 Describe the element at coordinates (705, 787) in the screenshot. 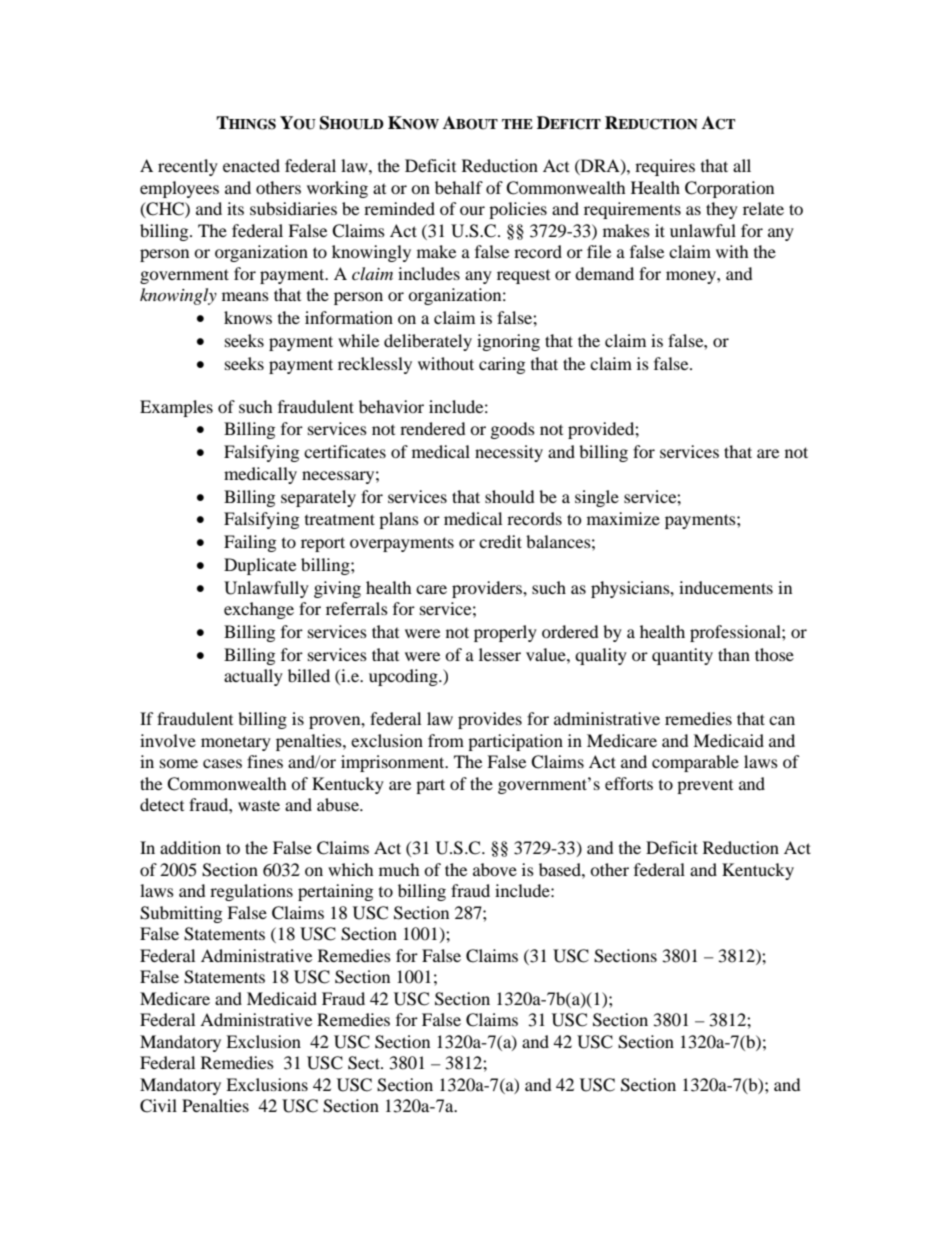

I see `prevent` at that location.
